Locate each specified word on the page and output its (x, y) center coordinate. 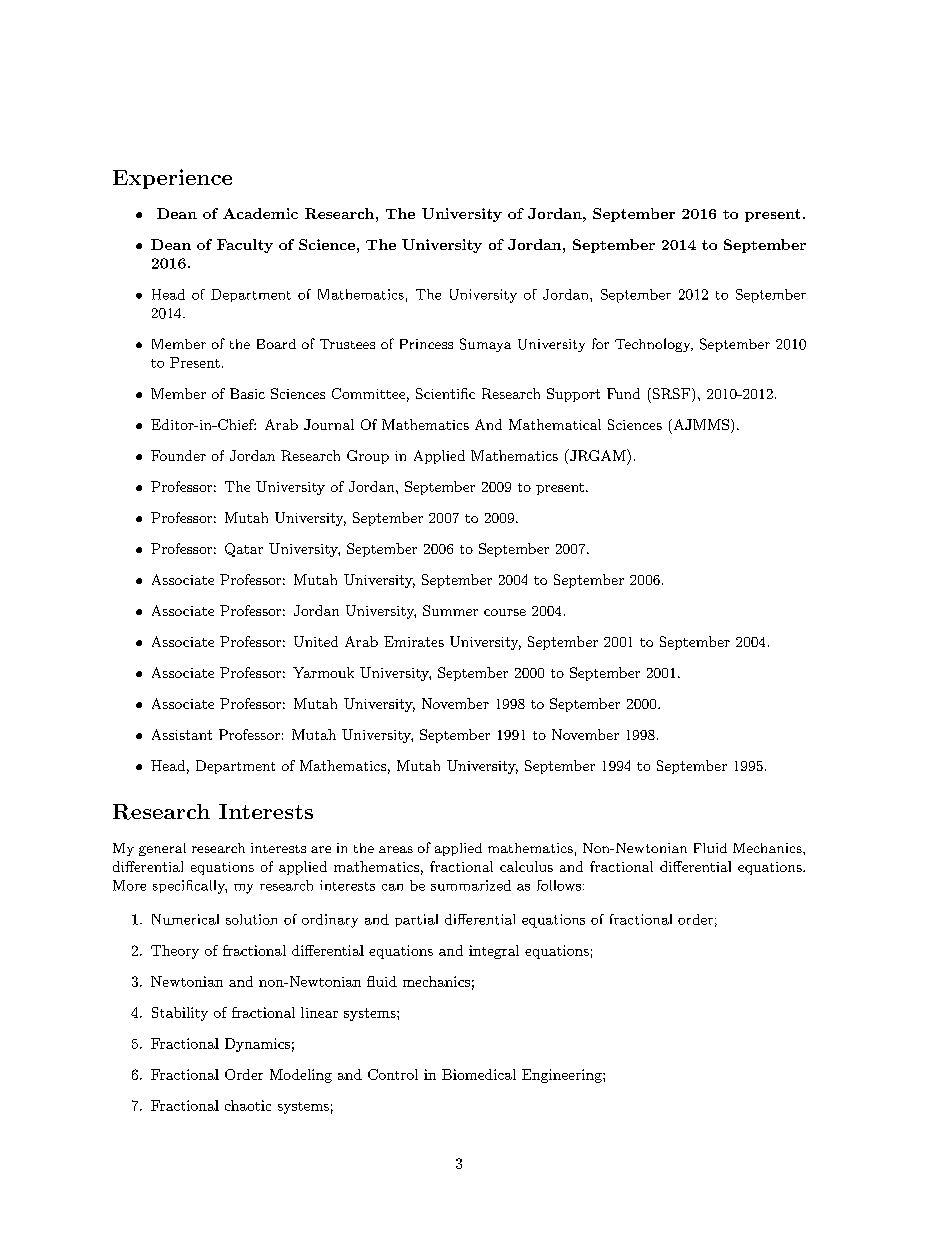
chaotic (248, 1105)
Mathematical (555, 424)
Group (368, 457)
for (600, 343)
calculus (526, 866)
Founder (178, 455)
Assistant (182, 734)
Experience (172, 179)
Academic (260, 213)
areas (396, 849)
